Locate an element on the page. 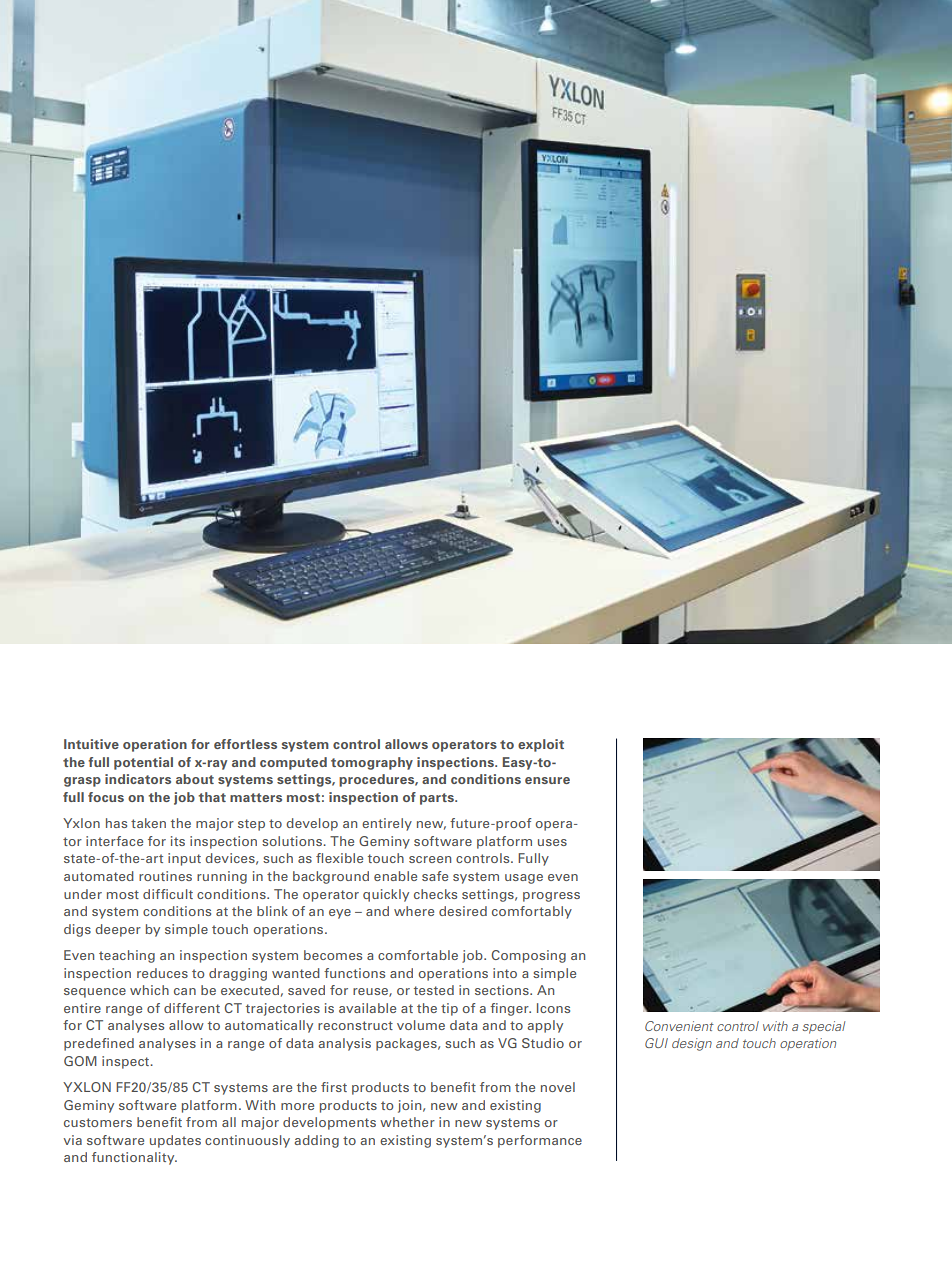  checks is located at coordinates (435, 894).
